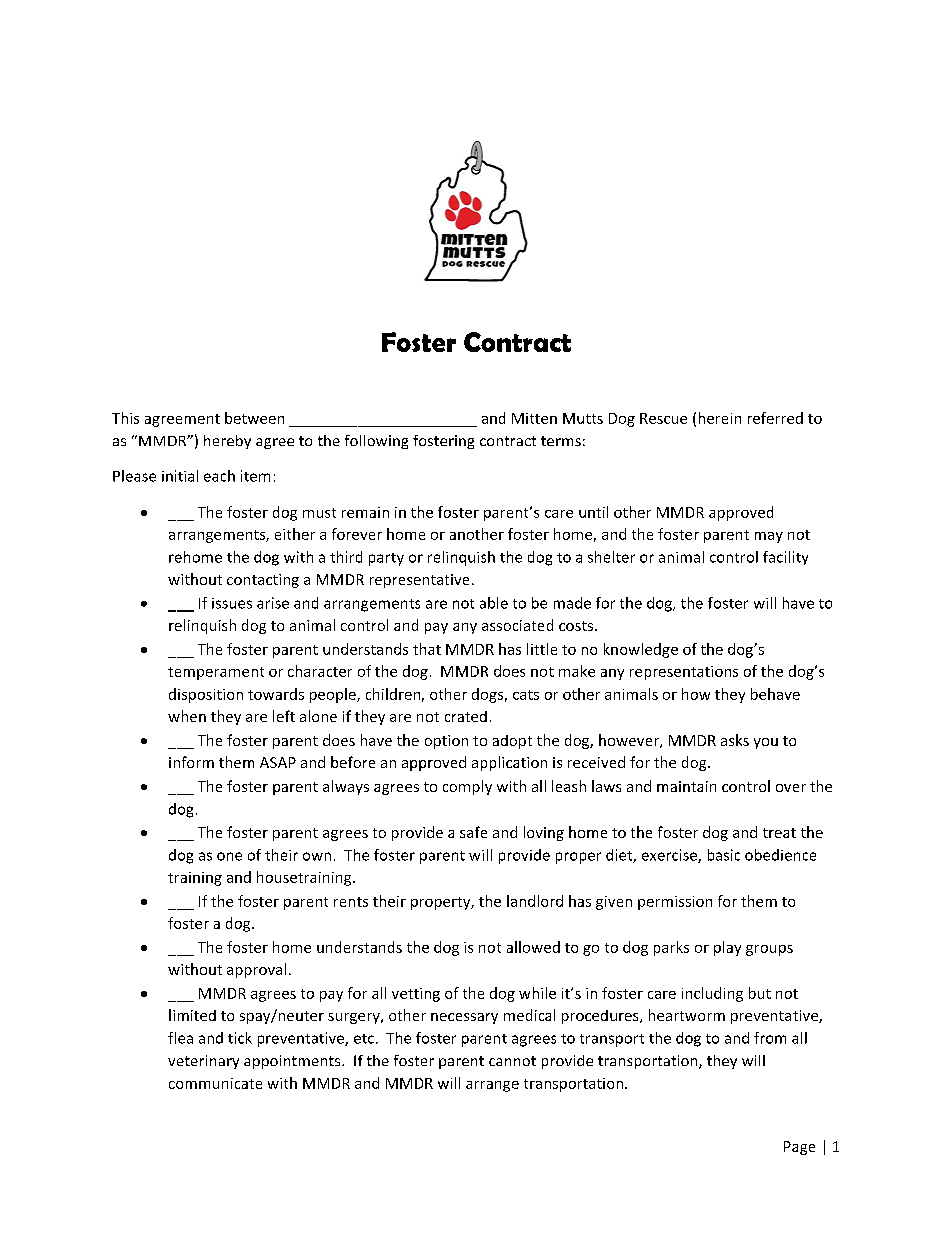  Describe the element at coordinates (232, 603) in the document. I see `issues` at that location.
